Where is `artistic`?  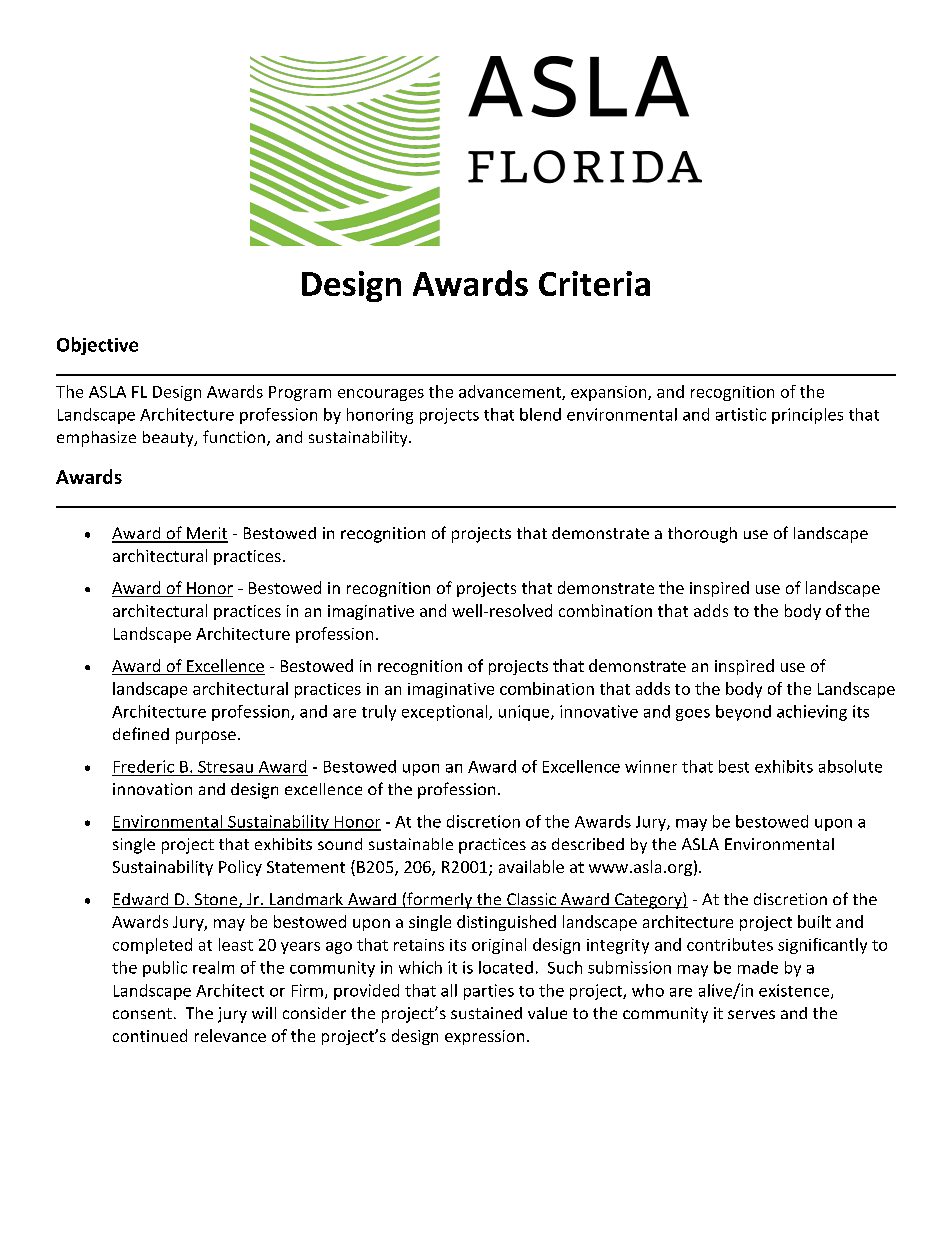 artistic is located at coordinates (741, 414).
